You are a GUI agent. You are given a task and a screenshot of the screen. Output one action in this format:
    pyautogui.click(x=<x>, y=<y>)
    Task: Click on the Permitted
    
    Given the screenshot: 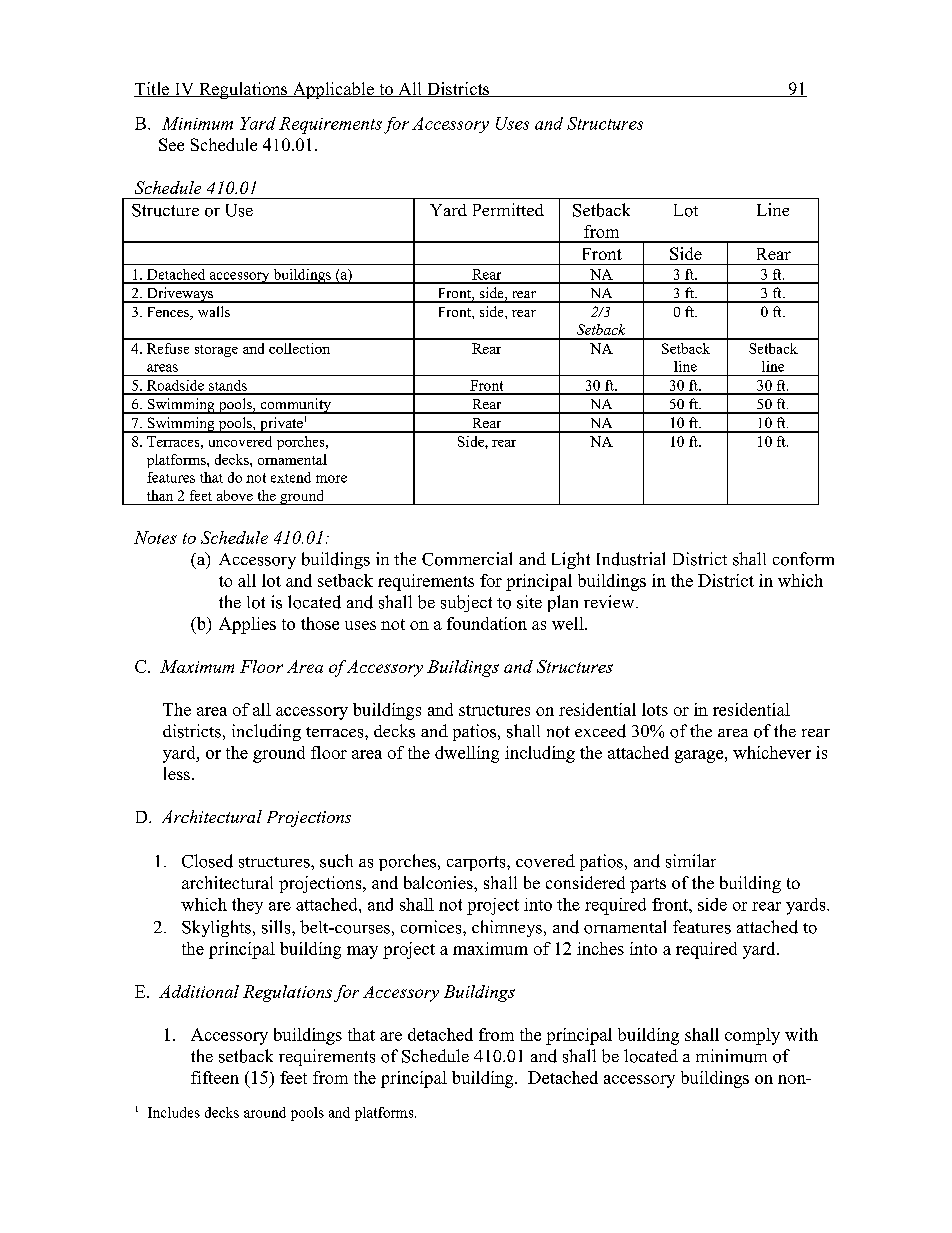 What is the action you would take?
    pyautogui.click(x=508, y=209)
